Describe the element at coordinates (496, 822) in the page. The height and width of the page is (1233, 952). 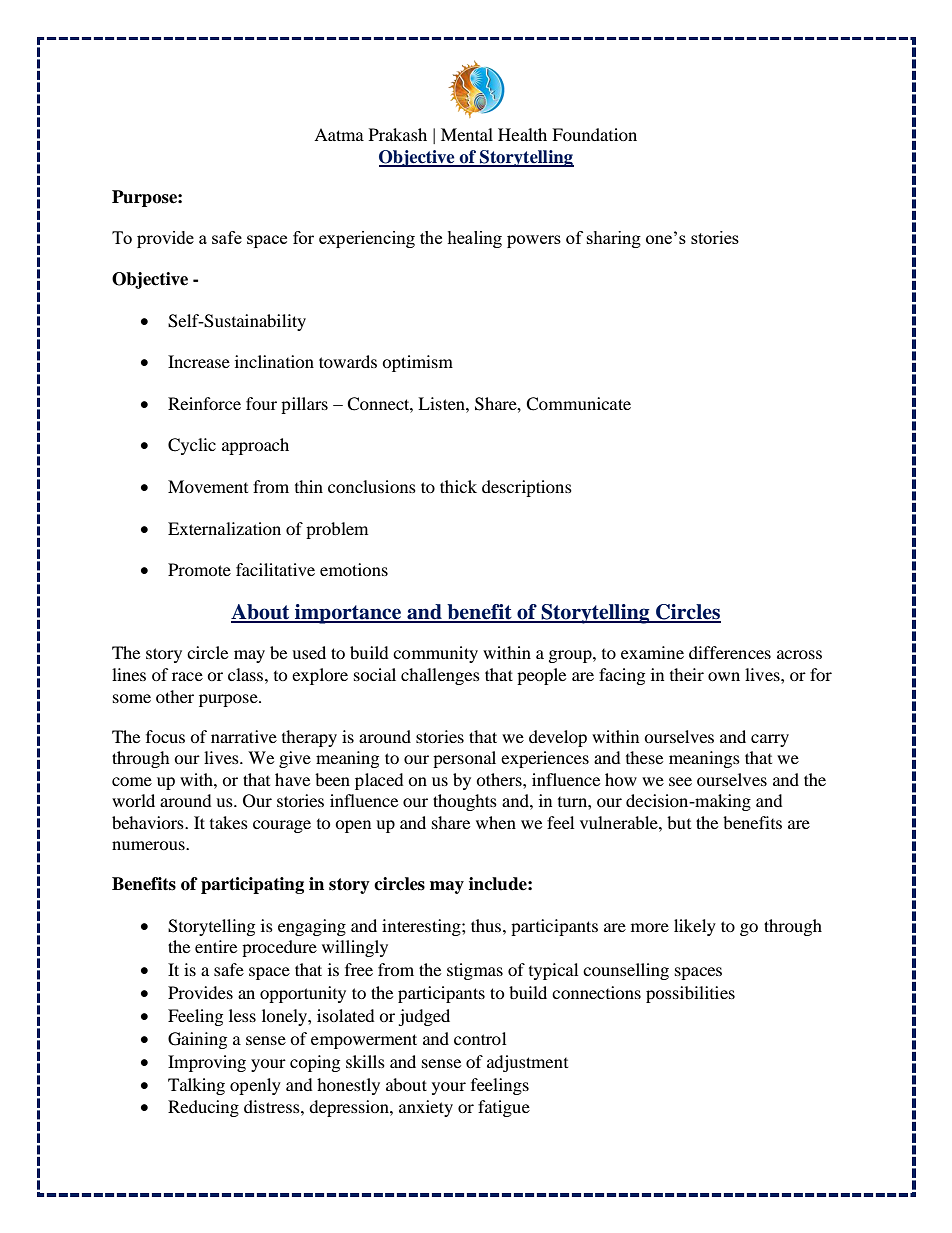
I see `when` at that location.
